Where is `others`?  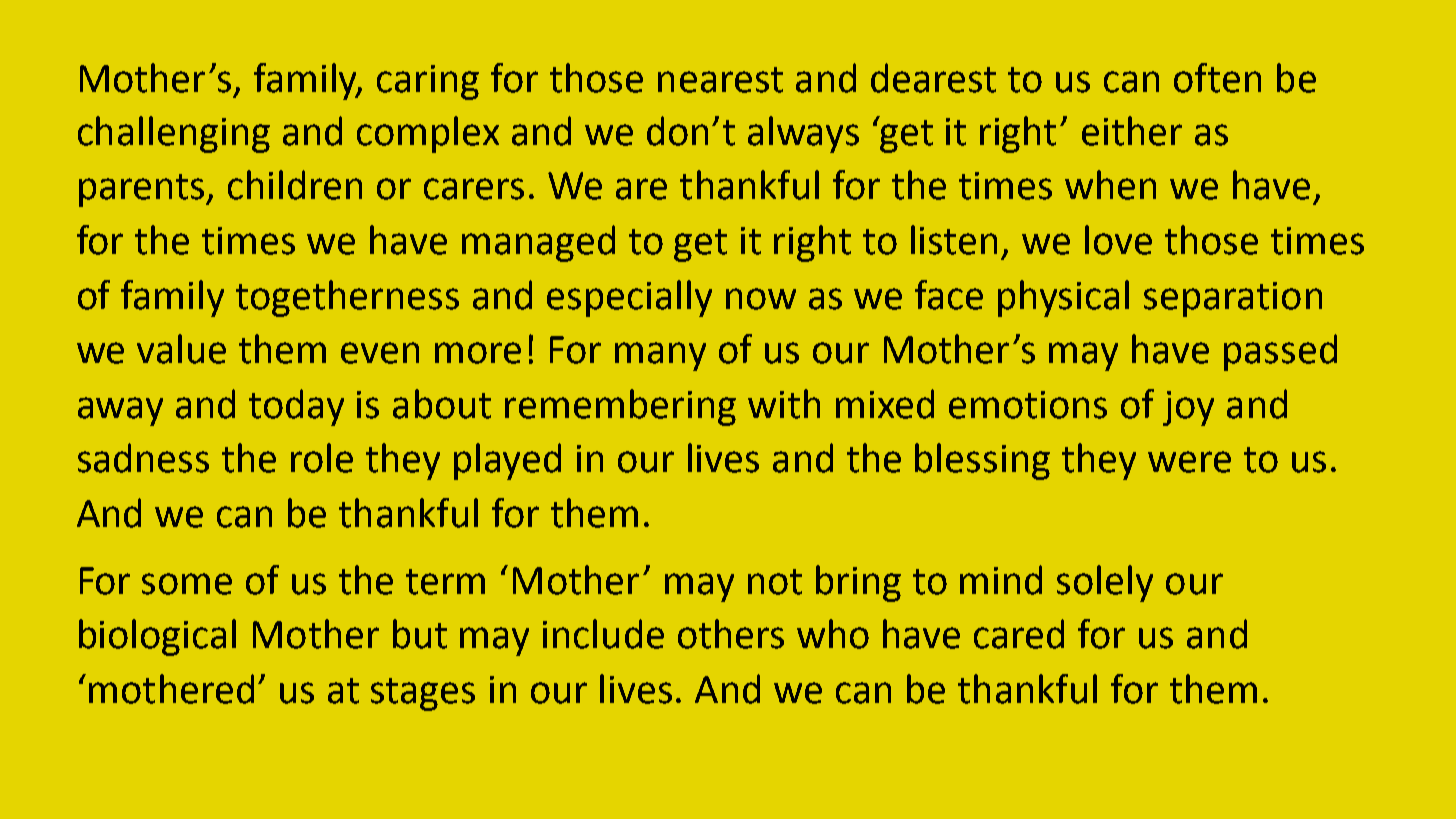
others is located at coordinates (731, 634).
